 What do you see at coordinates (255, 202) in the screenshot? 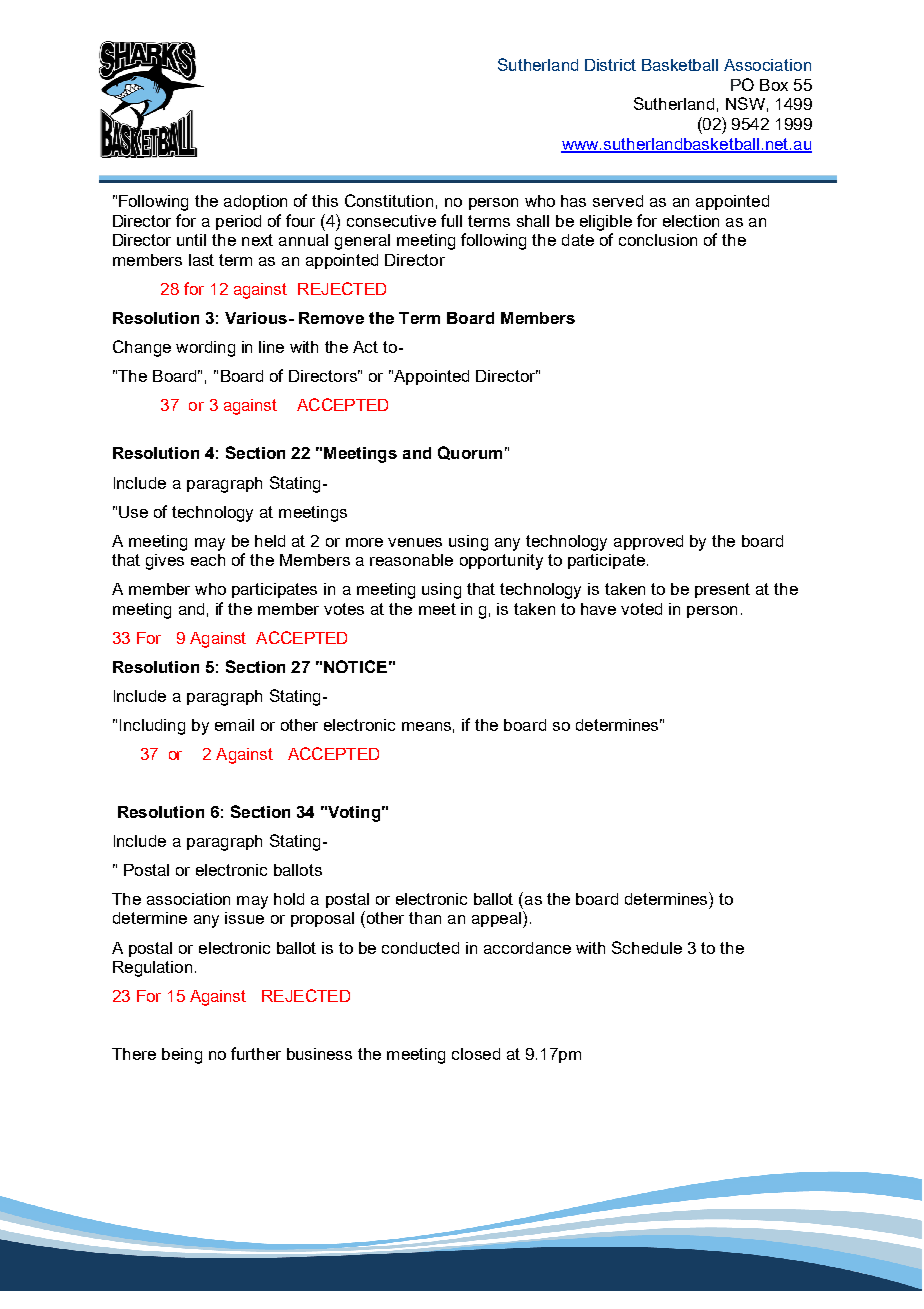
I see `adoption` at bounding box center [255, 202].
